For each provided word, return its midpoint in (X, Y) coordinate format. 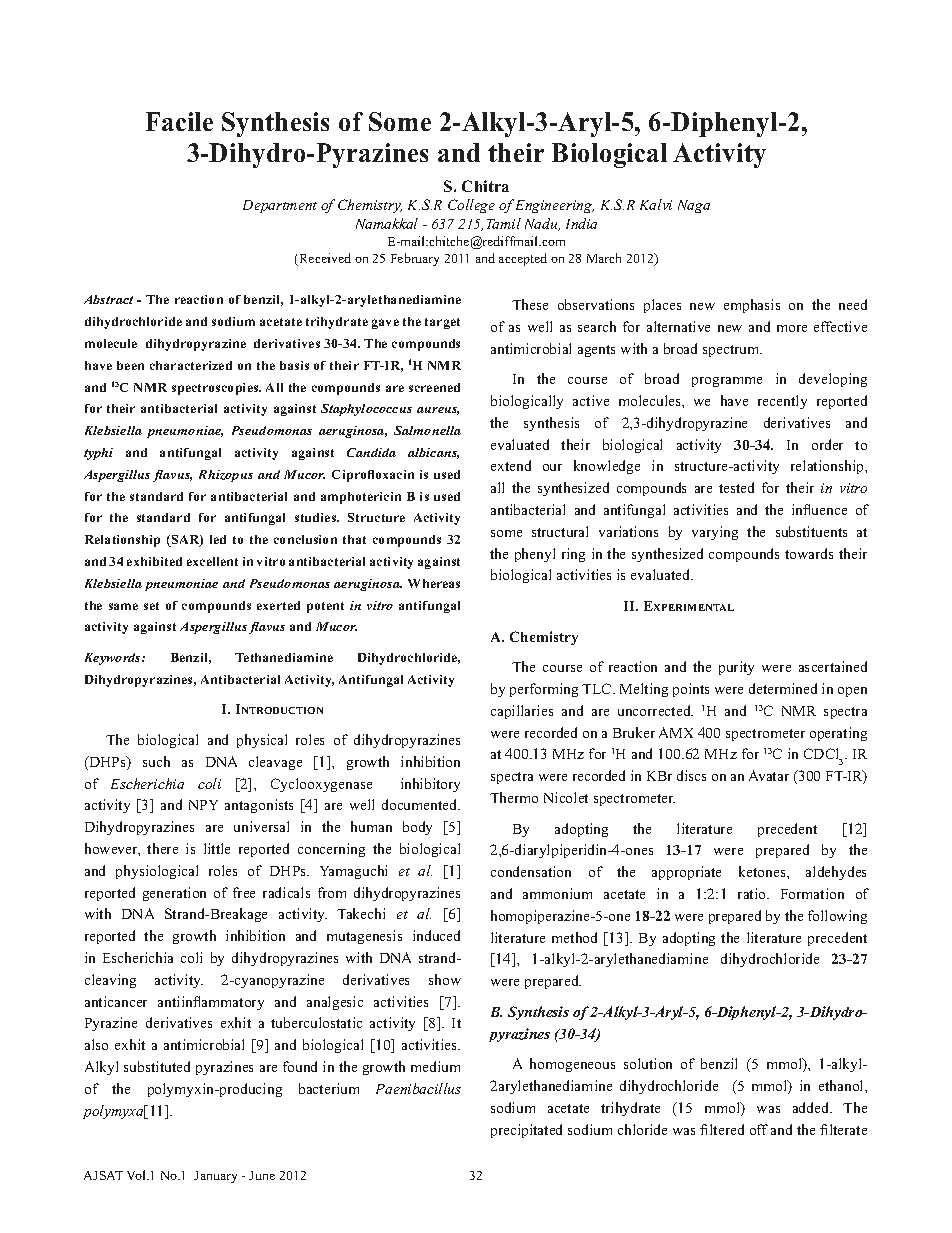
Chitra (485, 186)
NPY (203, 805)
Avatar (769, 775)
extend (511, 465)
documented (421, 804)
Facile (179, 121)
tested (736, 487)
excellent (212, 561)
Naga (694, 206)
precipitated (526, 1131)
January (215, 1177)
